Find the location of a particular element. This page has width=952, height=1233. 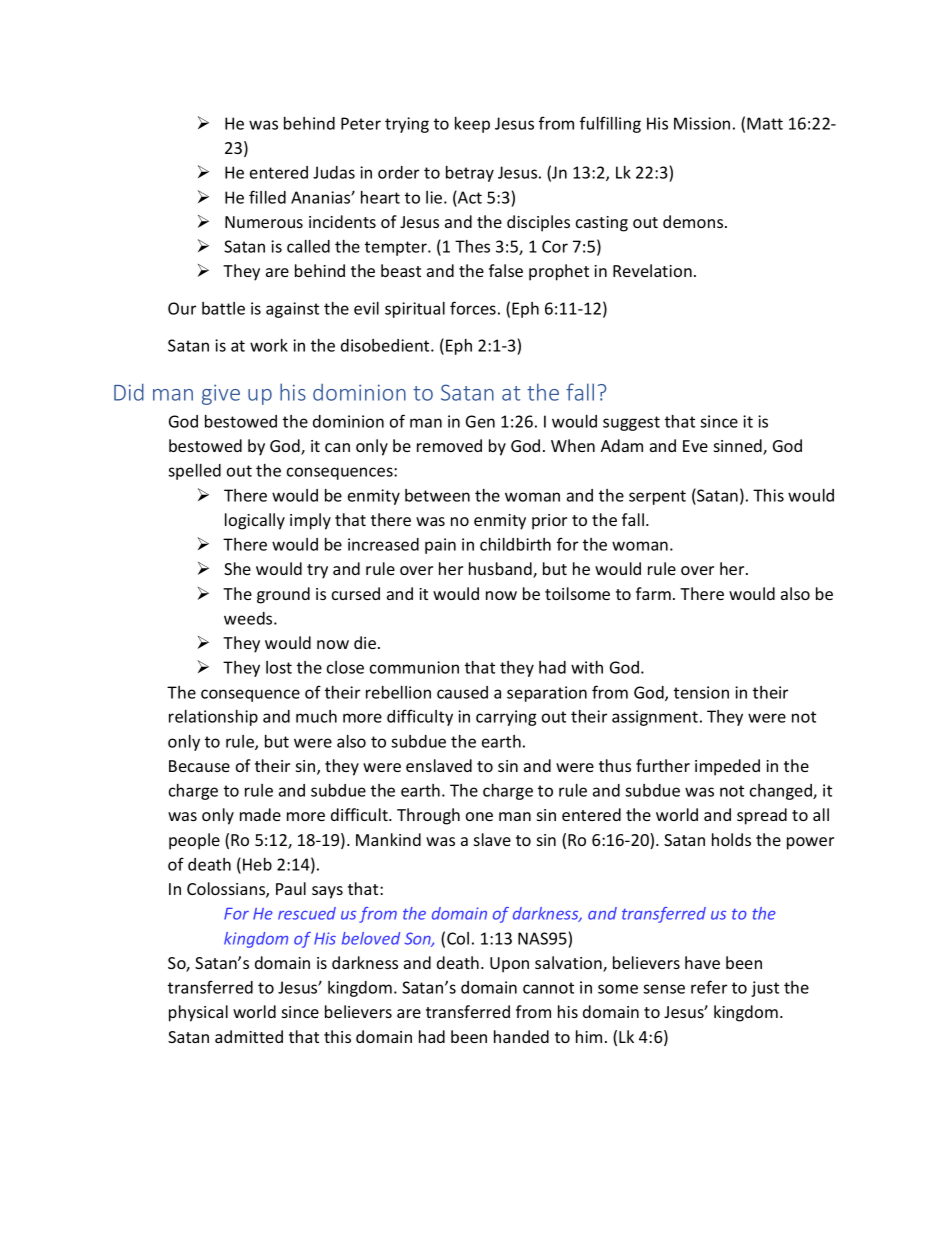

betray is located at coordinates (470, 174).
